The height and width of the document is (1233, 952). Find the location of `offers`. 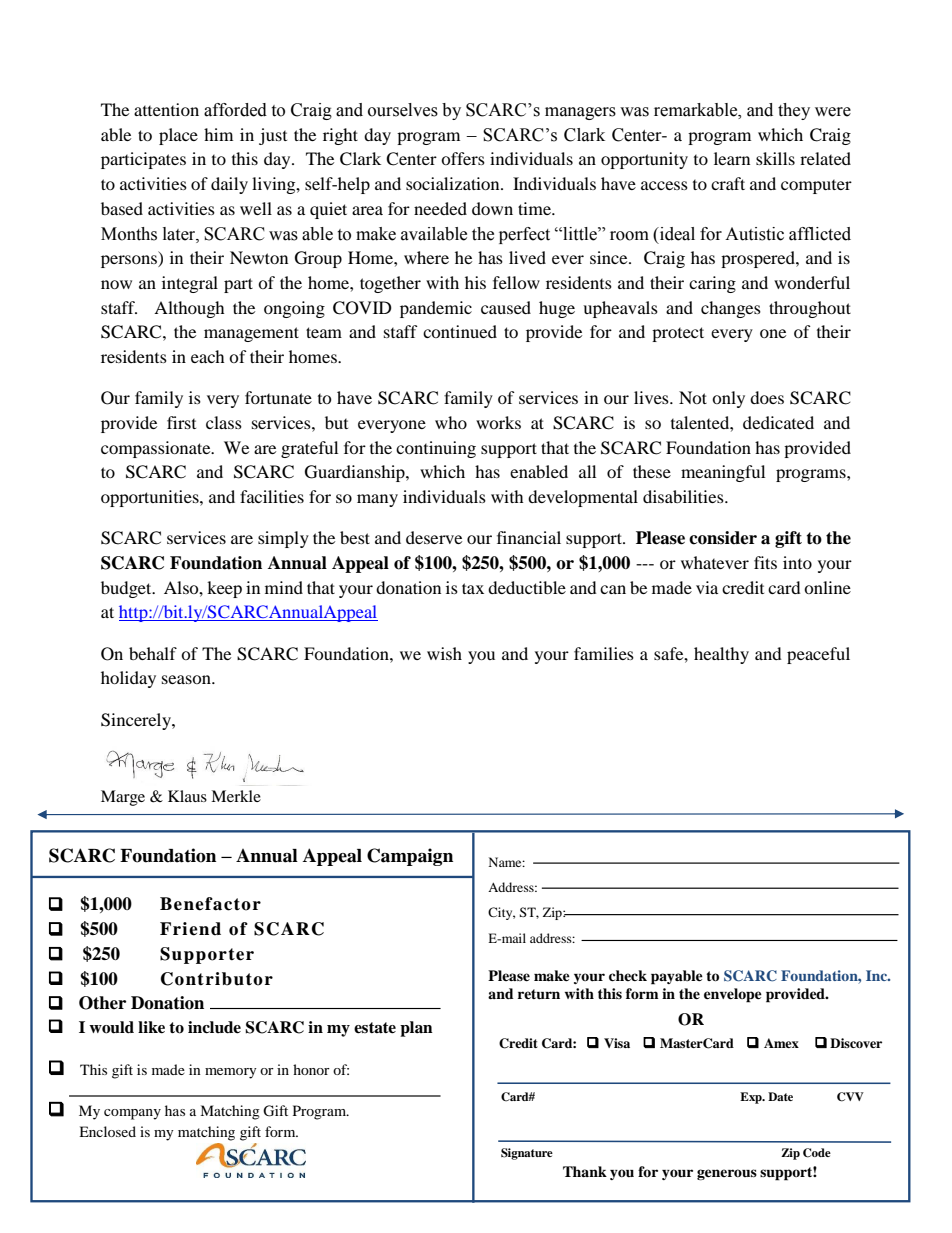

offers is located at coordinates (463, 158).
